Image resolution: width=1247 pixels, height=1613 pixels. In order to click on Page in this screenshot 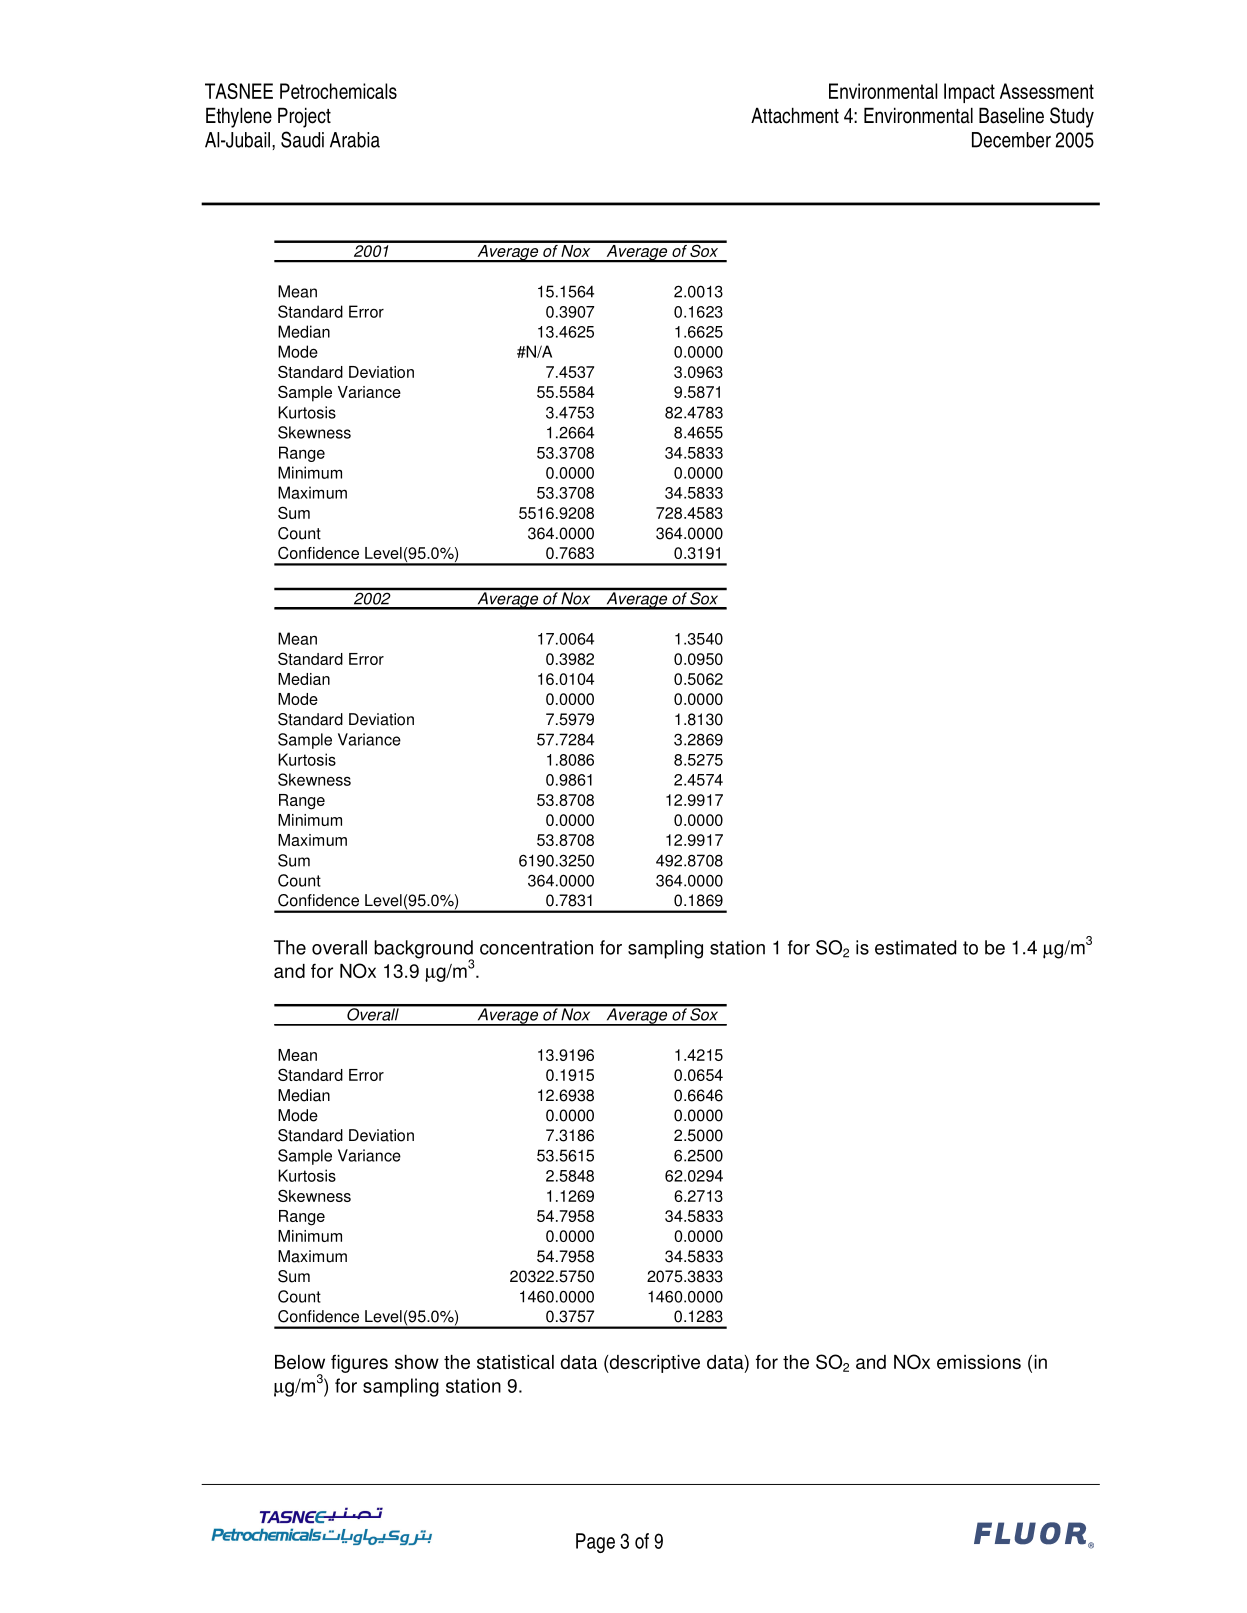, I will do `click(595, 1543)`.
